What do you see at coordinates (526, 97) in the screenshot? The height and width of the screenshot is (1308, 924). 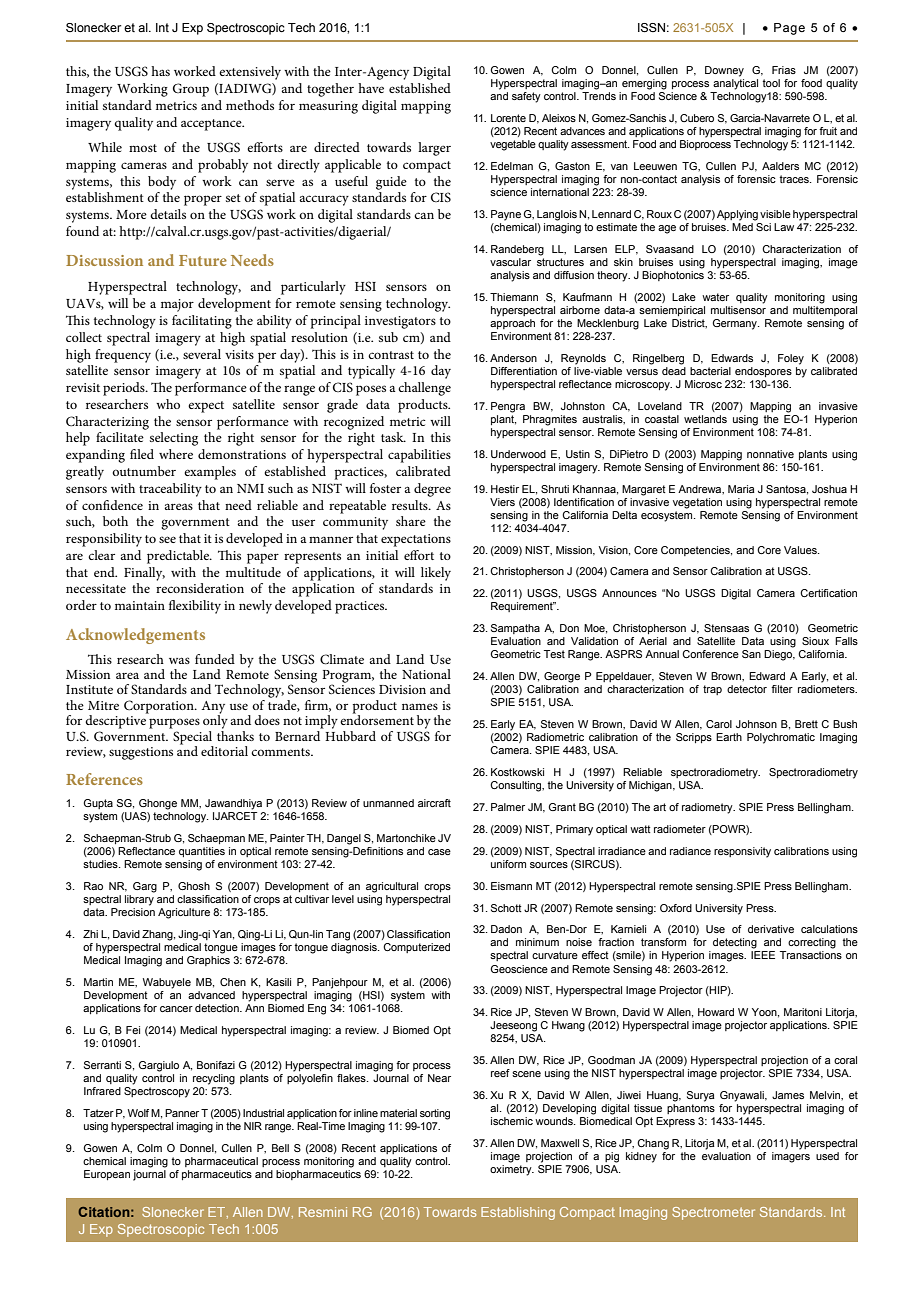 I see `safety` at bounding box center [526, 97].
